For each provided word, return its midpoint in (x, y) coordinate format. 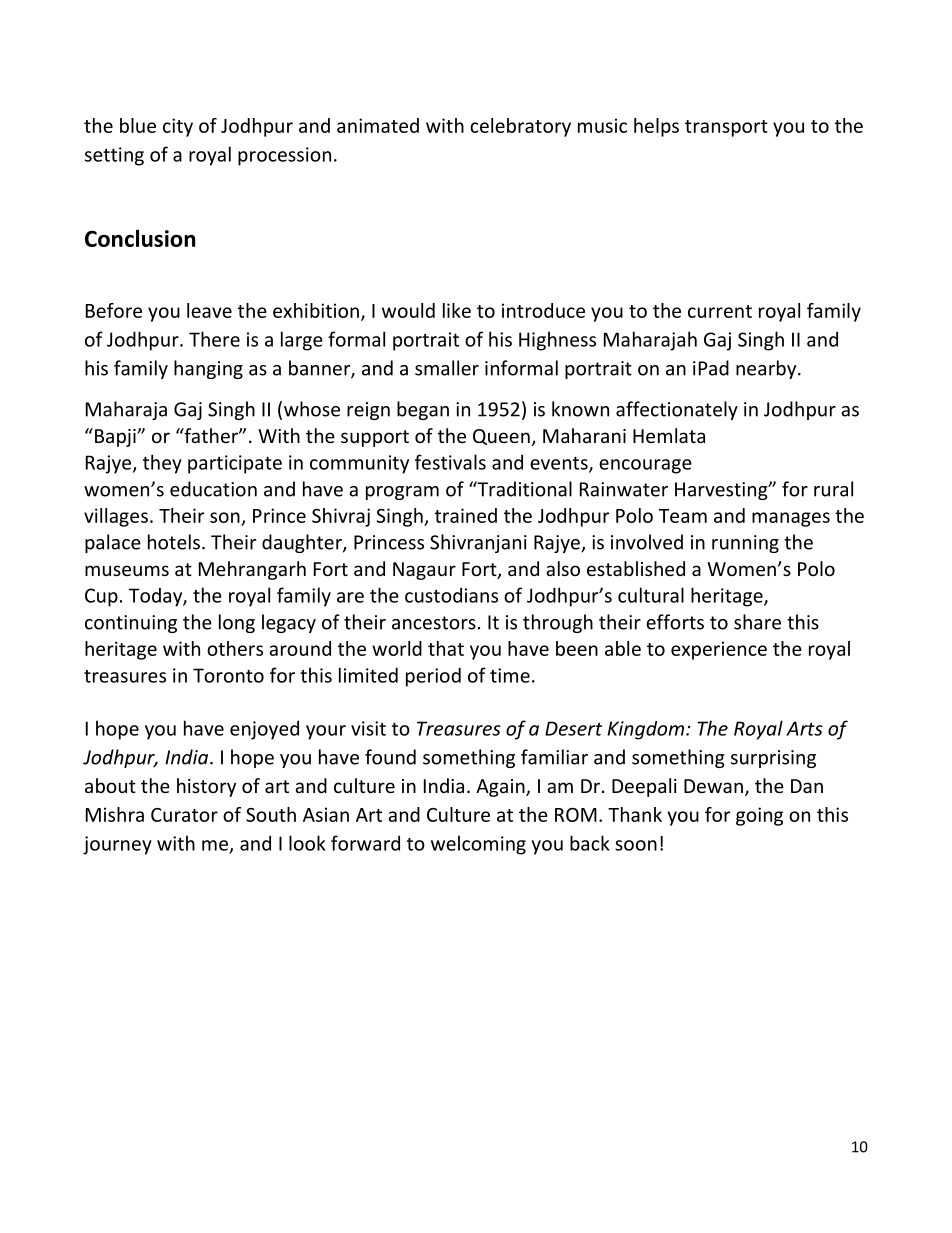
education (213, 489)
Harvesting (722, 491)
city (178, 127)
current (720, 311)
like (457, 310)
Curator (184, 815)
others (235, 648)
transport (726, 128)
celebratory (520, 127)
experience (719, 650)
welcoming (478, 845)
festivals (450, 462)
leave (209, 310)
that (446, 648)
